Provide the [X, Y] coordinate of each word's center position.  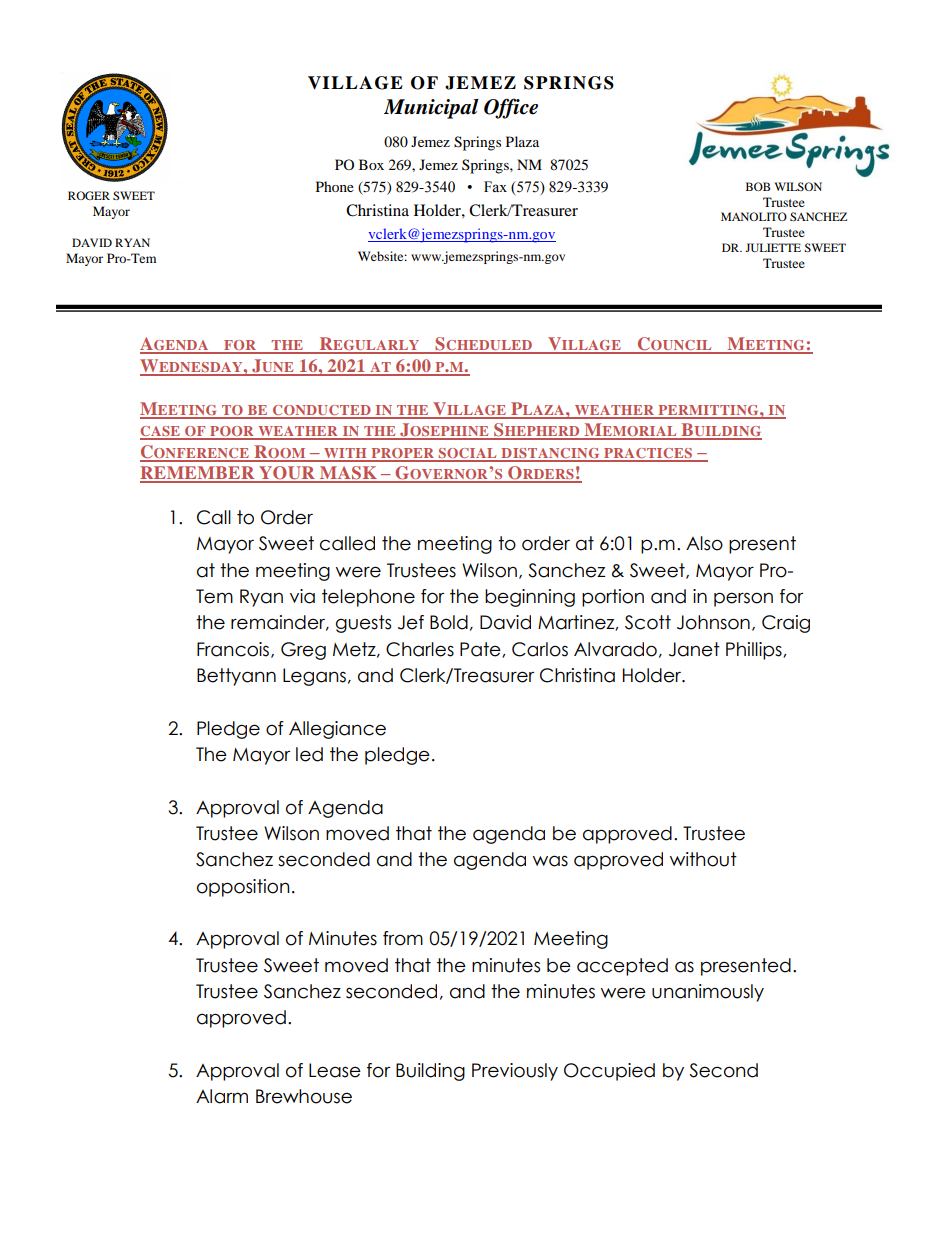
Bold [449, 622]
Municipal [431, 109]
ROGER [89, 195]
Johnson [713, 622]
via [302, 596]
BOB [758, 186]
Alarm [222, 1096]
